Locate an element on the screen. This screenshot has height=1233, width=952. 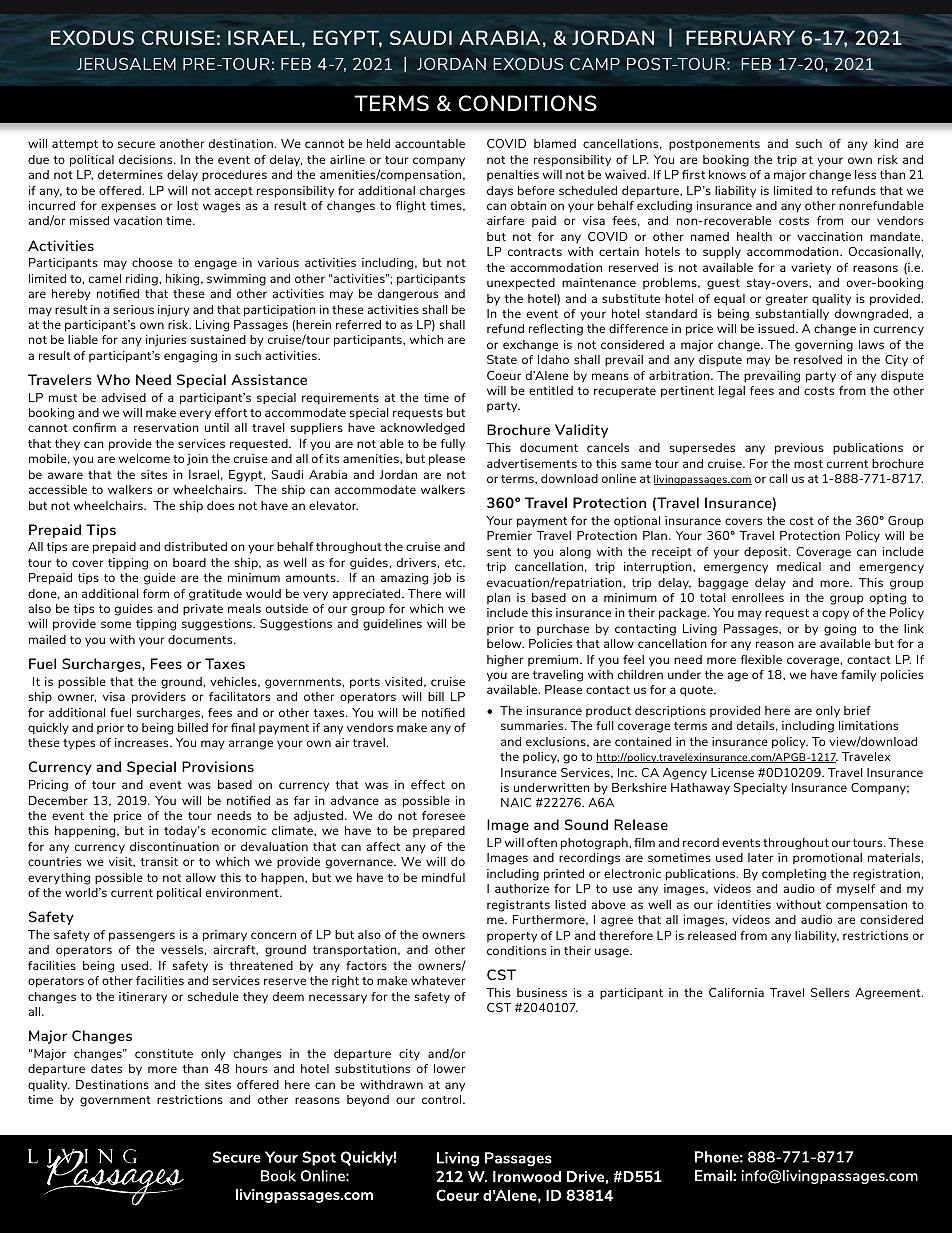
promotional is located at coordinates (827, 858).
